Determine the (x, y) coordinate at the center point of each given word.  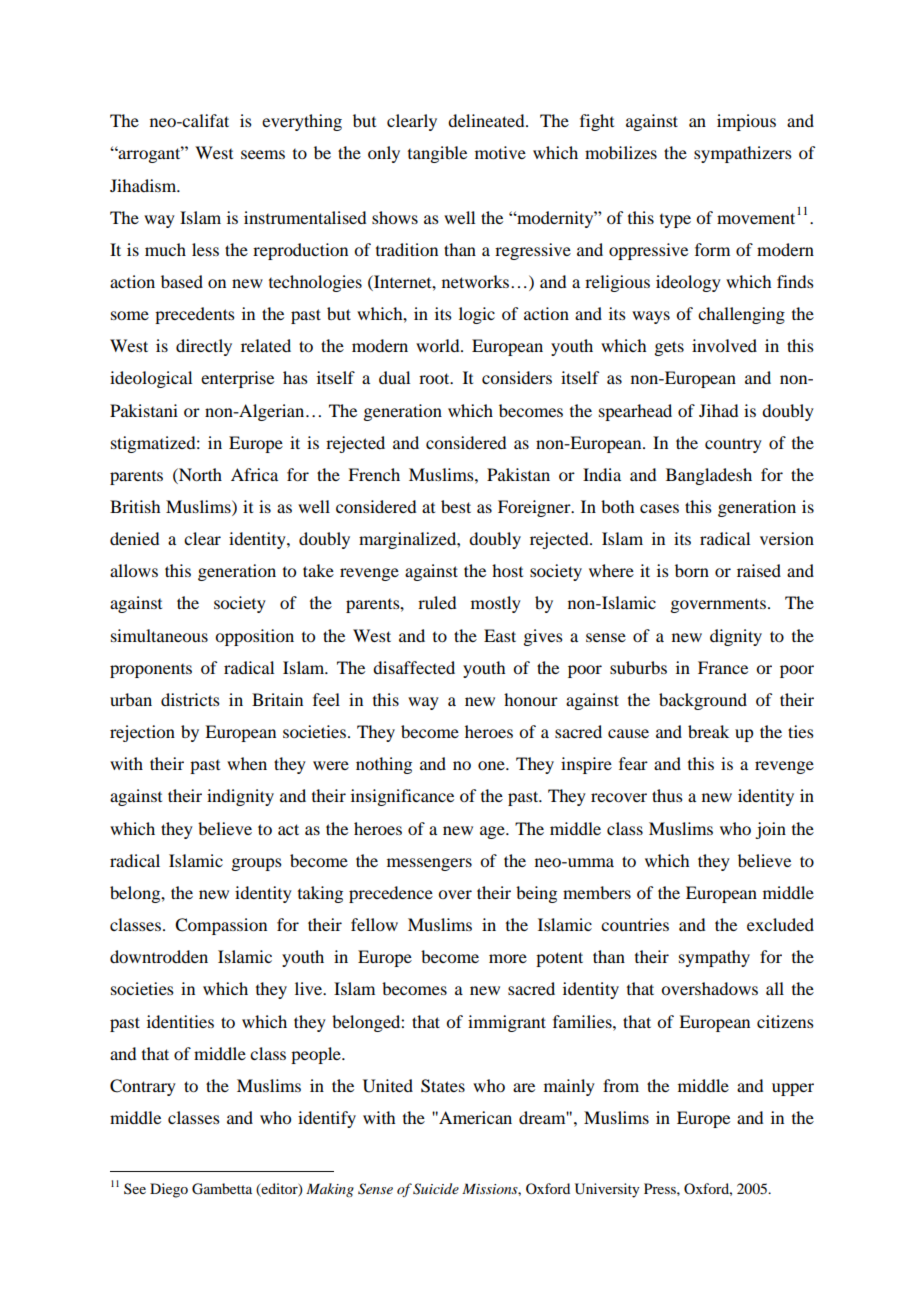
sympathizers (743, 154)
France (723, 667)
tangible (437, 154)
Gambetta (222, 1189)
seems (263, 154)
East (500, 635)
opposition (254, 637)
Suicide (436, 1189)
